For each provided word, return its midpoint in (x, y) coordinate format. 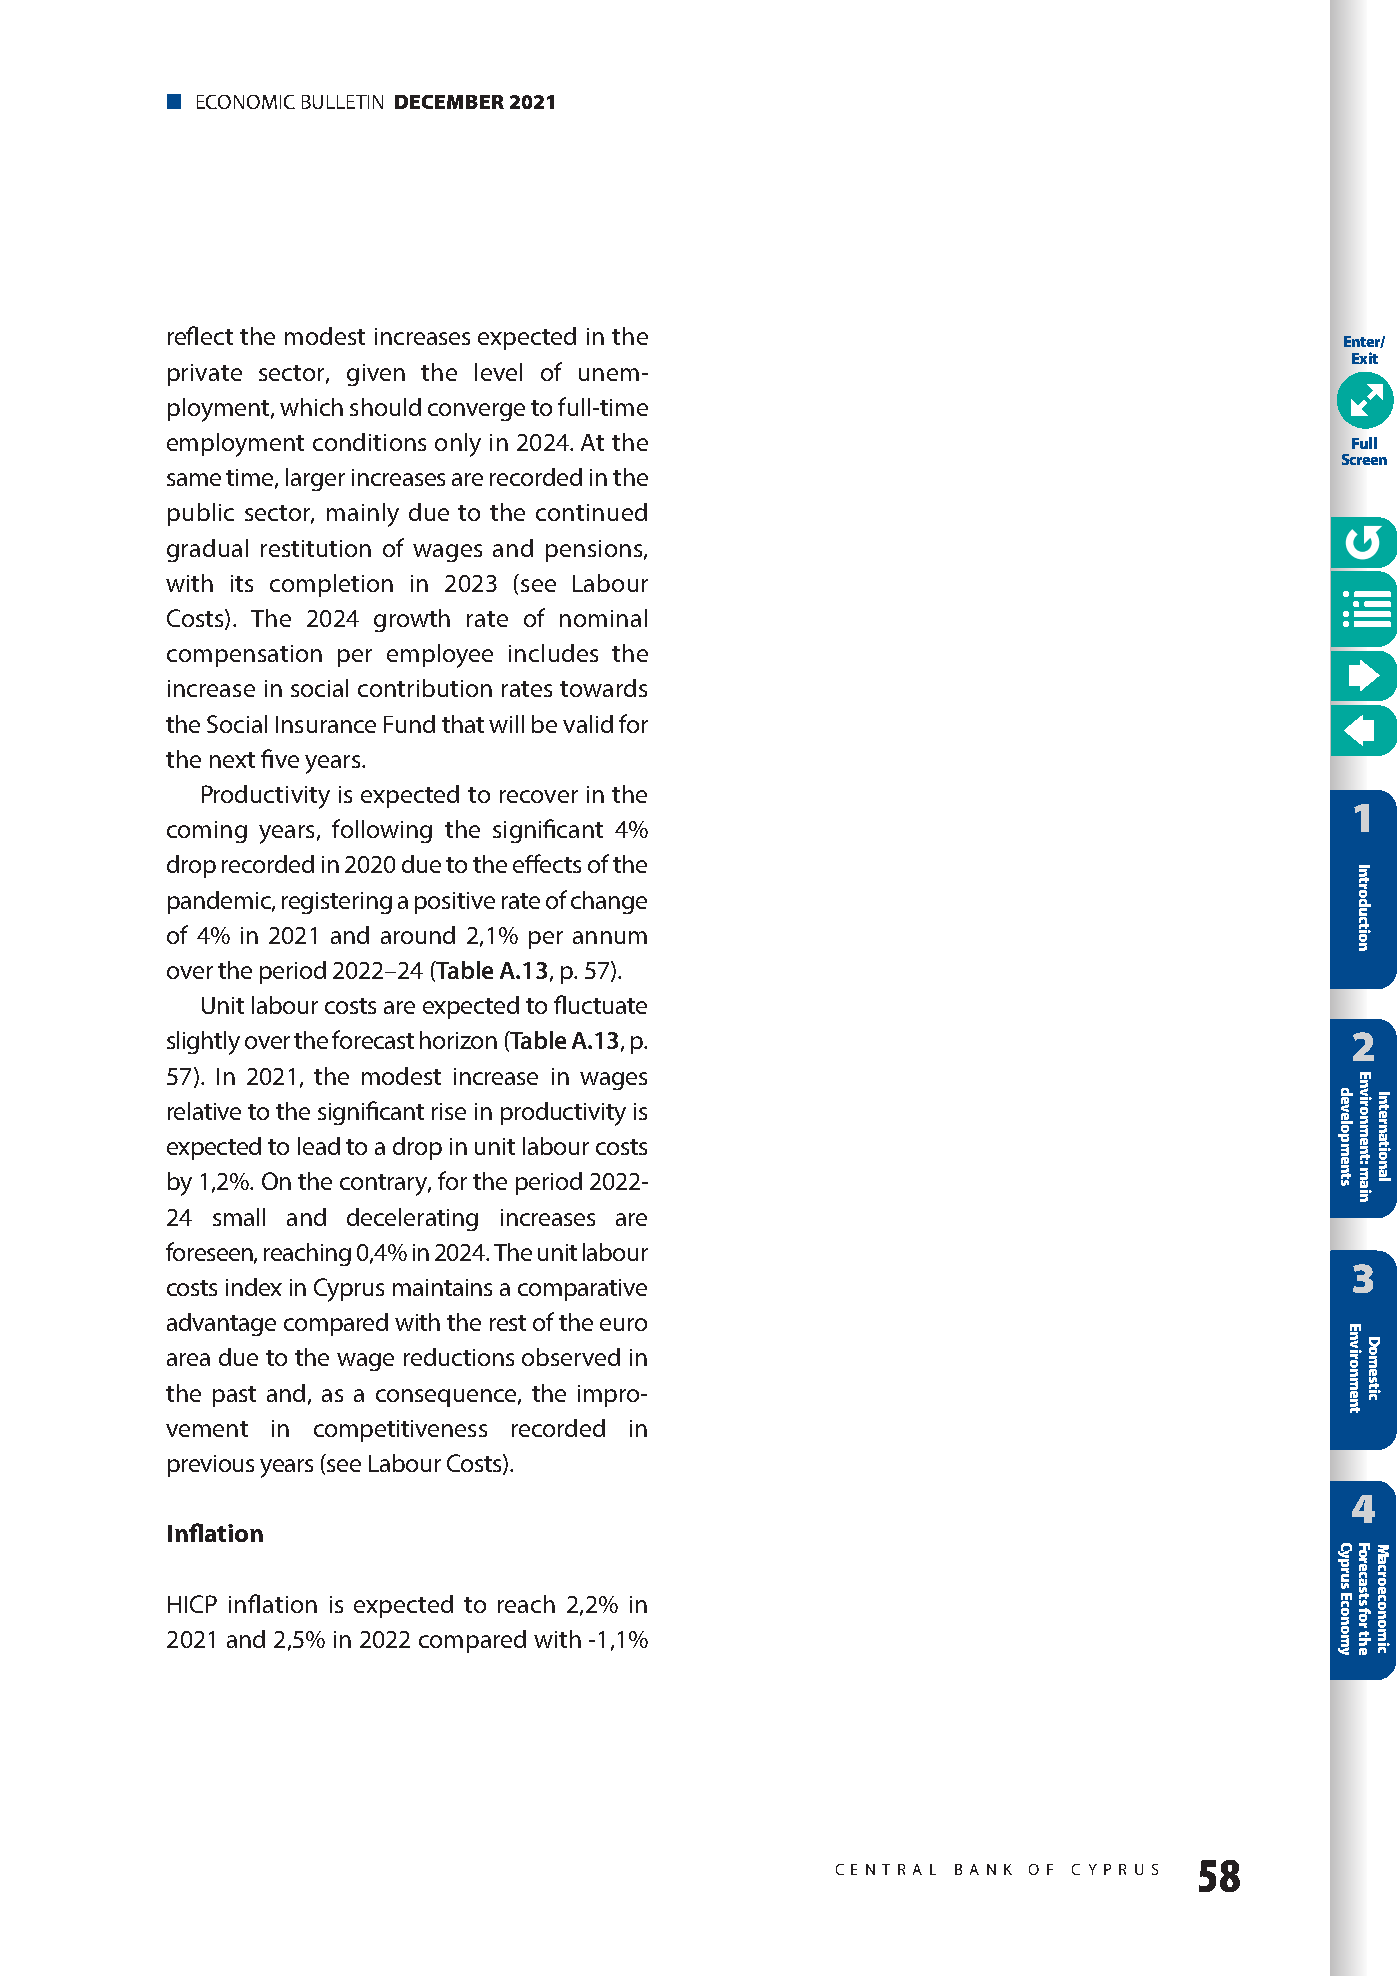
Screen (1364, 459)
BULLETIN (342, 102)
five (280, 758)
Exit (1365, 358)
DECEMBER (449, 102)
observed (571, 1357)
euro (623, 1324)
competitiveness (400, 1431)
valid (588, 724)
